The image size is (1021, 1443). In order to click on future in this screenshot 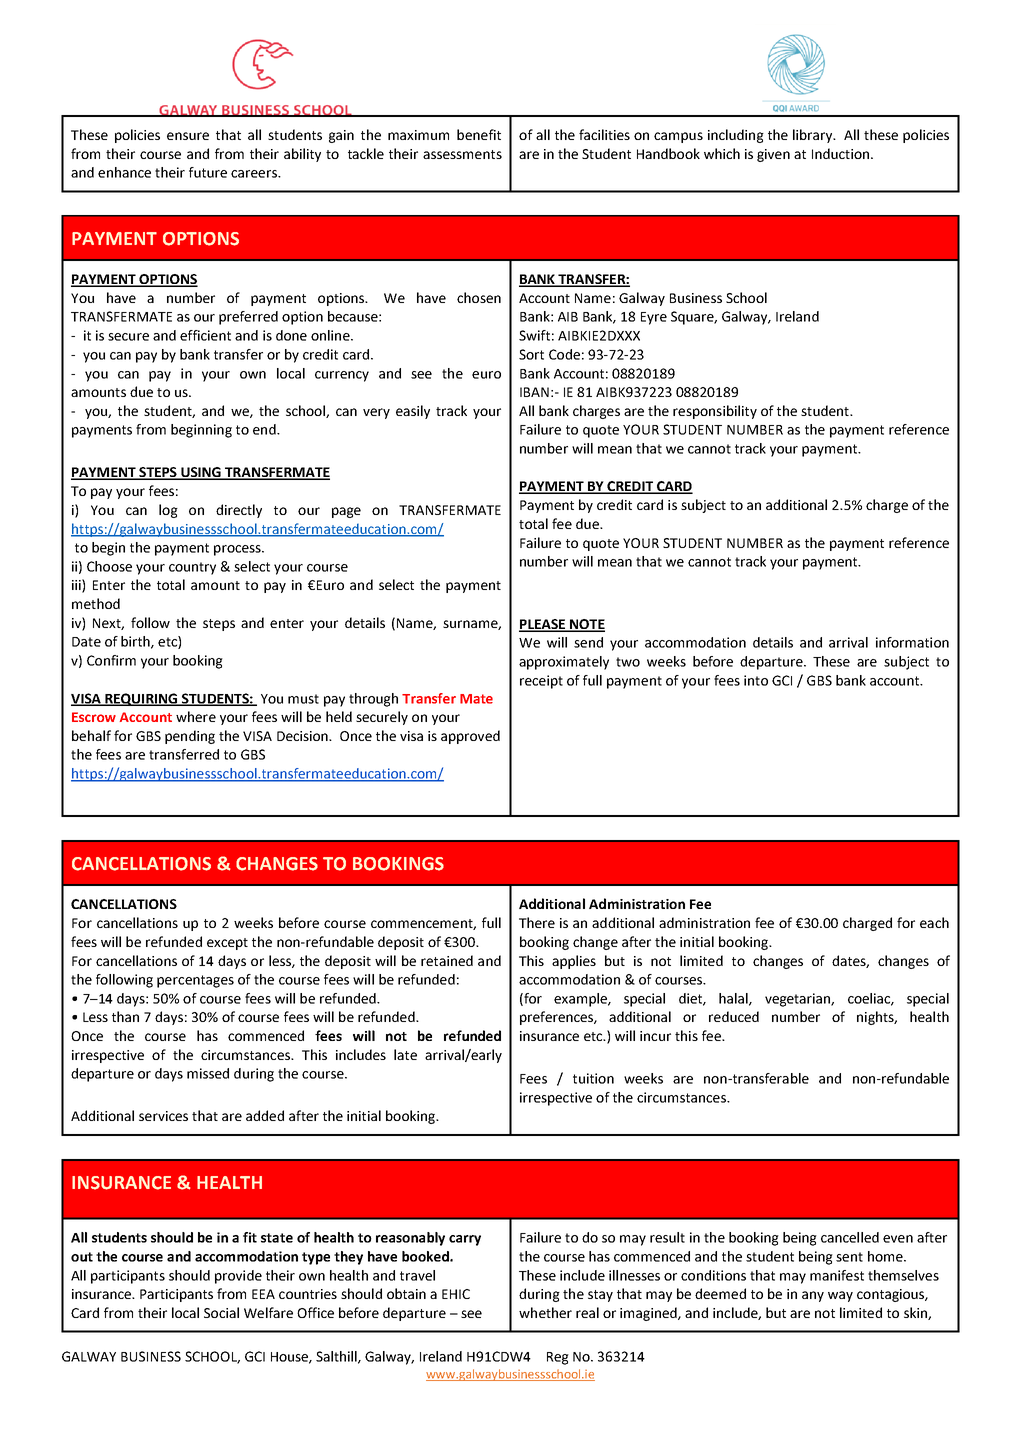, I will do `click(208, 172)`.
